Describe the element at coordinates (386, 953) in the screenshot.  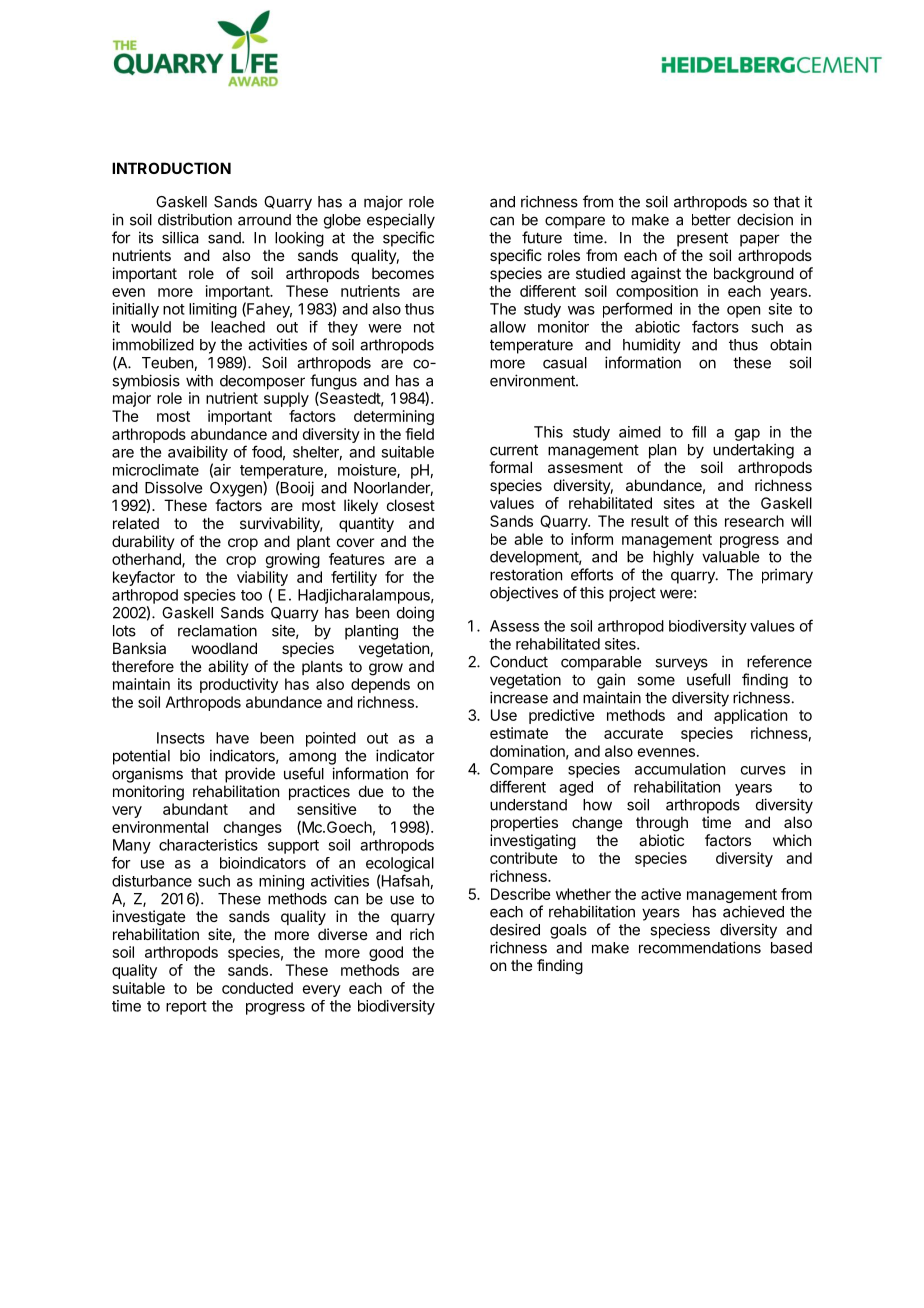
I see `good` at that location.
